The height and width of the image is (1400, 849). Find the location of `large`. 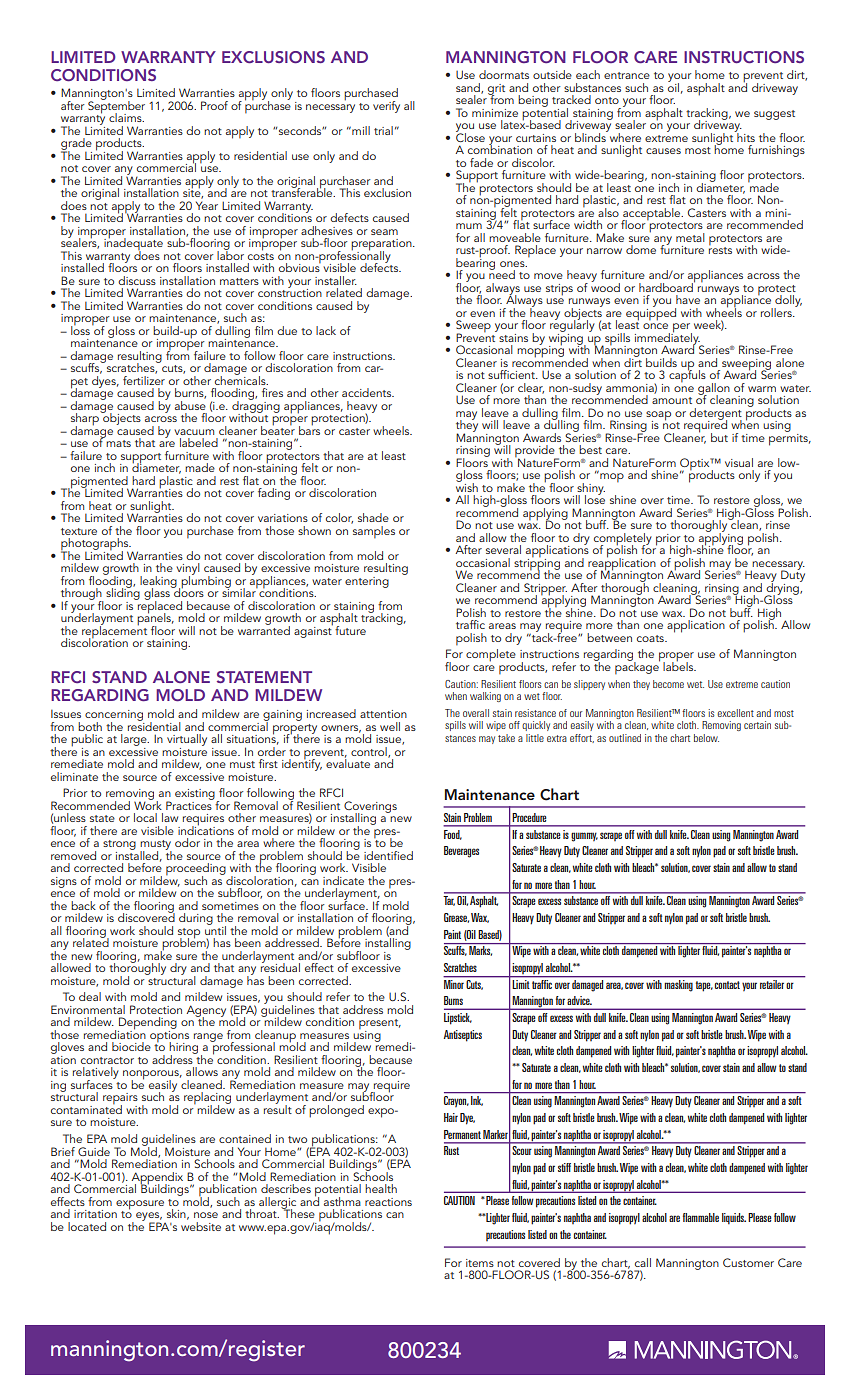

large is located at coordinates (135, 740).
